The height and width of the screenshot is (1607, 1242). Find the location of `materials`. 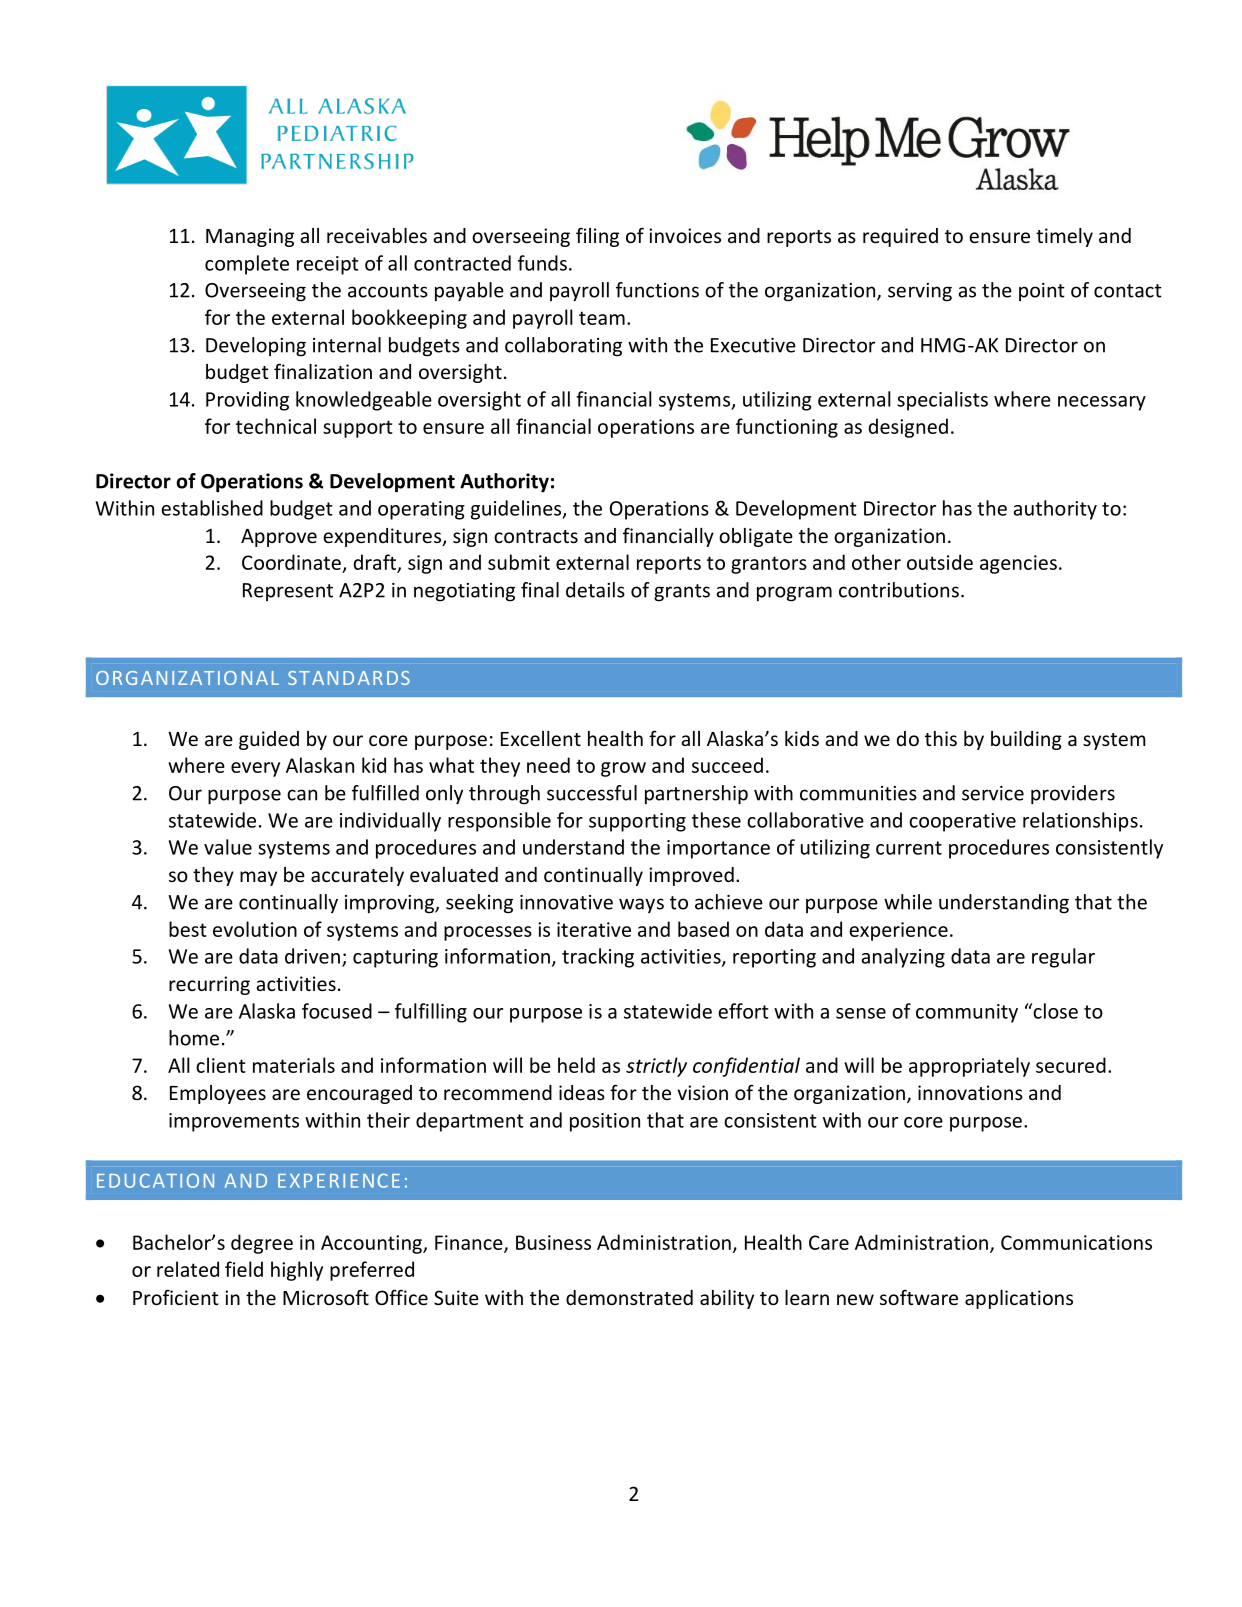

materials is located at coordinates (294, 1065).
